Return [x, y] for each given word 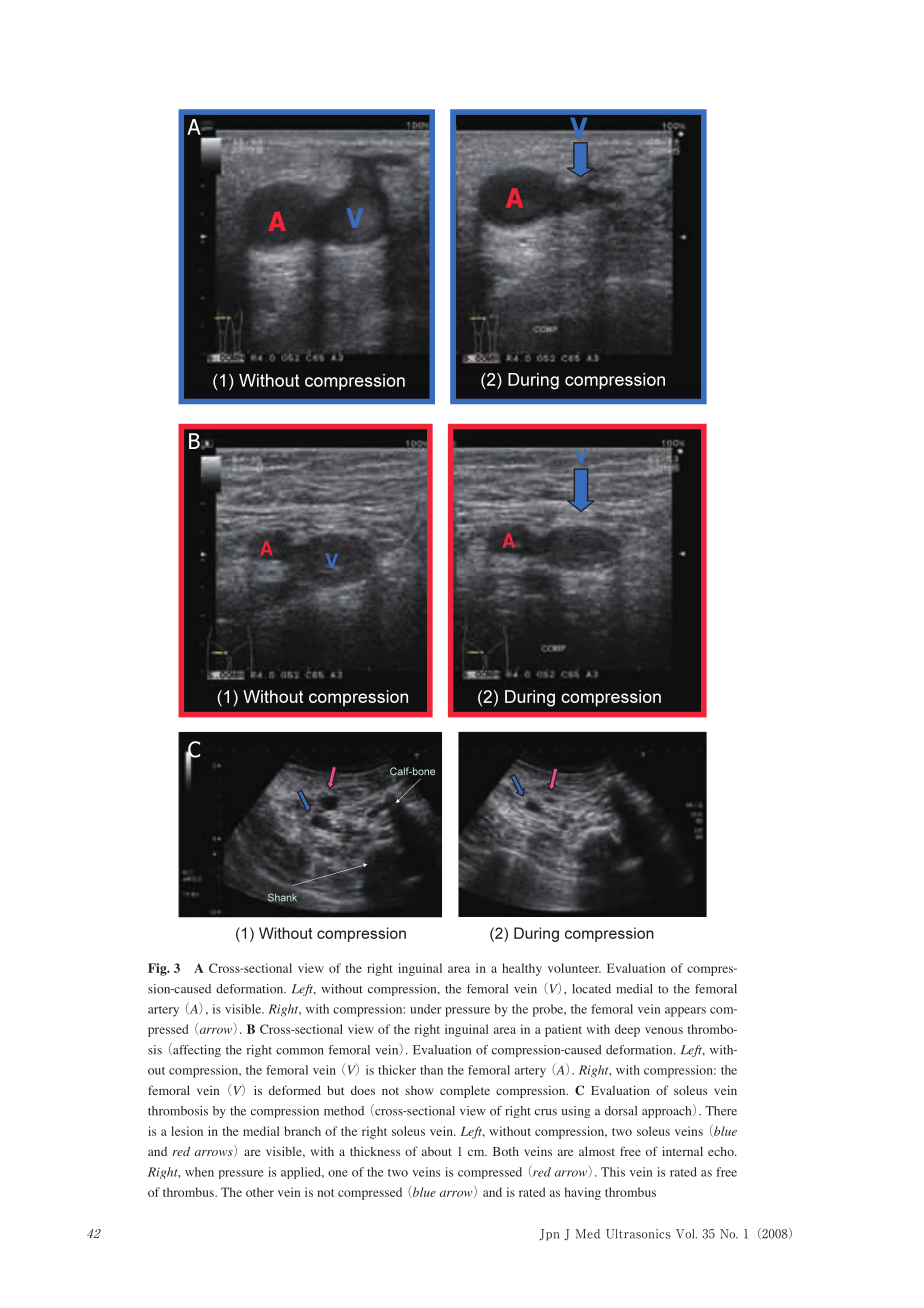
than [431, 1070]
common [299, 1051]
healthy [522, 969]
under [425, 1009]
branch [302, 1131]
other [260, 1192]
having [583, 1193]
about [437, 1151]
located [591, 989]
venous [664, 1030]
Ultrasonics [638, 1234]
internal [682, 1151]
